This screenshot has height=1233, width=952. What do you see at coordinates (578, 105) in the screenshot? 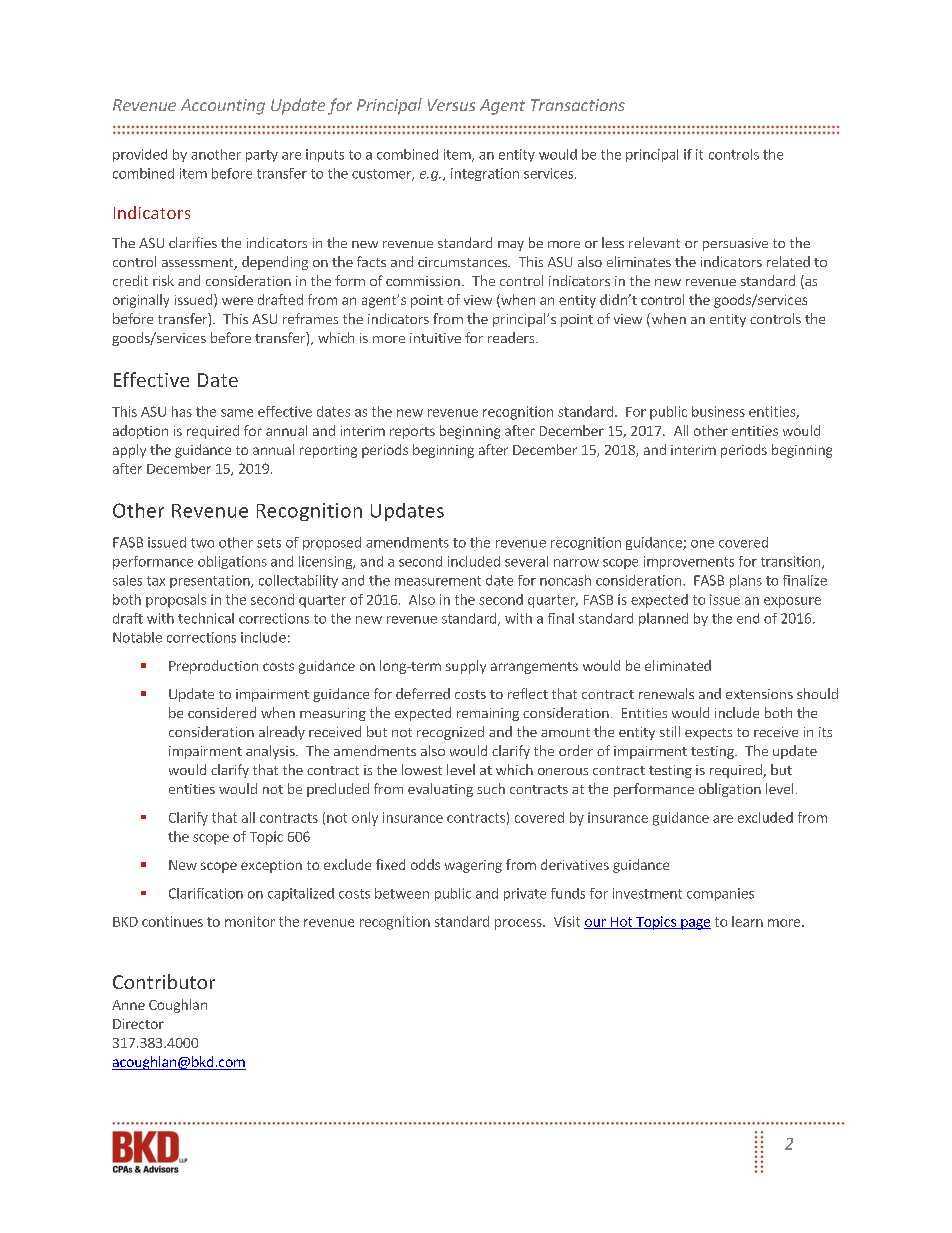
I see `Transactions` at bounding box center [578, 105].
